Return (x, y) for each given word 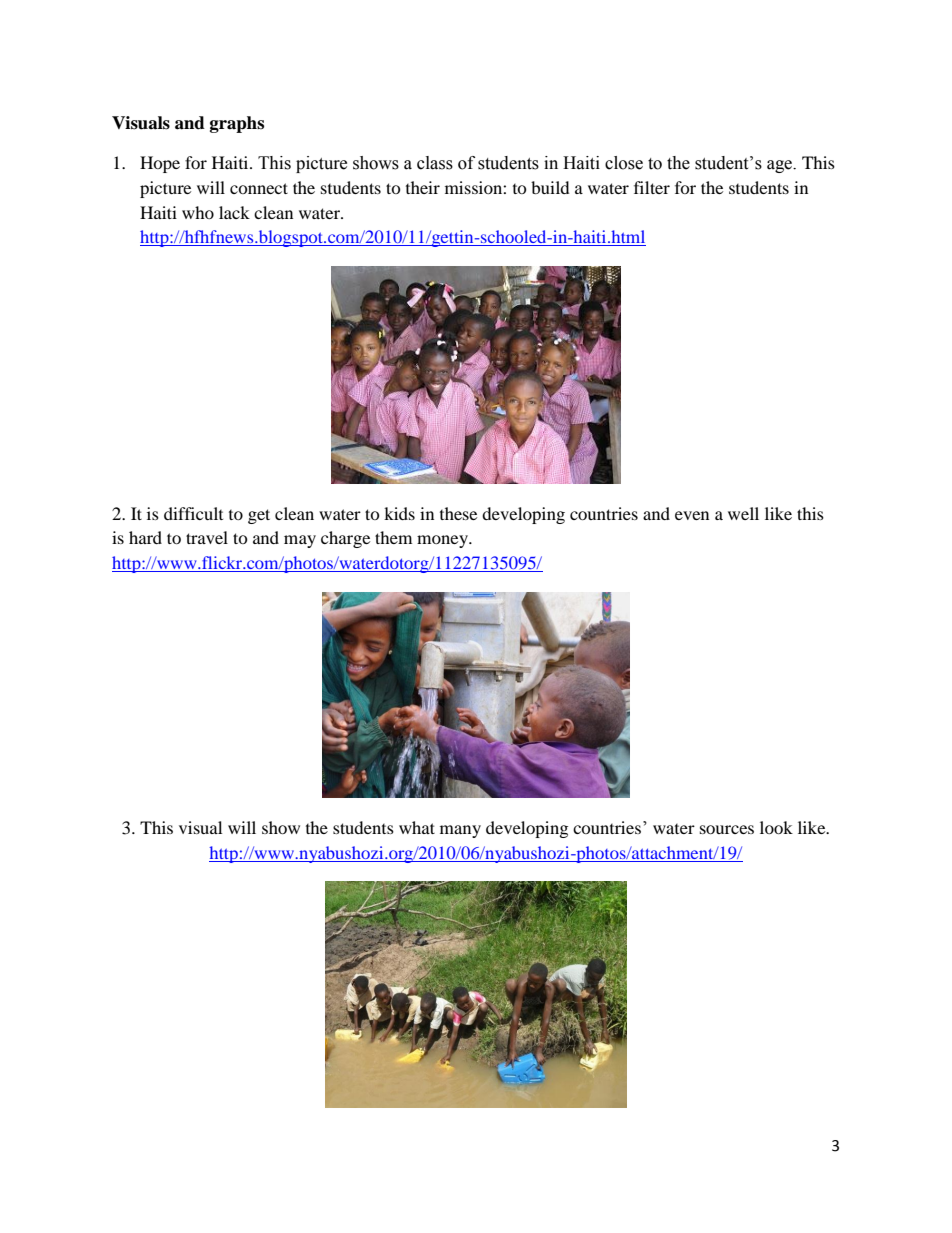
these (458, 513)
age (781, 166)
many (460, 831)
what (417, 827)
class (435, 163)
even (692, 515)
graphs (237, 124)
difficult (193, 513)
